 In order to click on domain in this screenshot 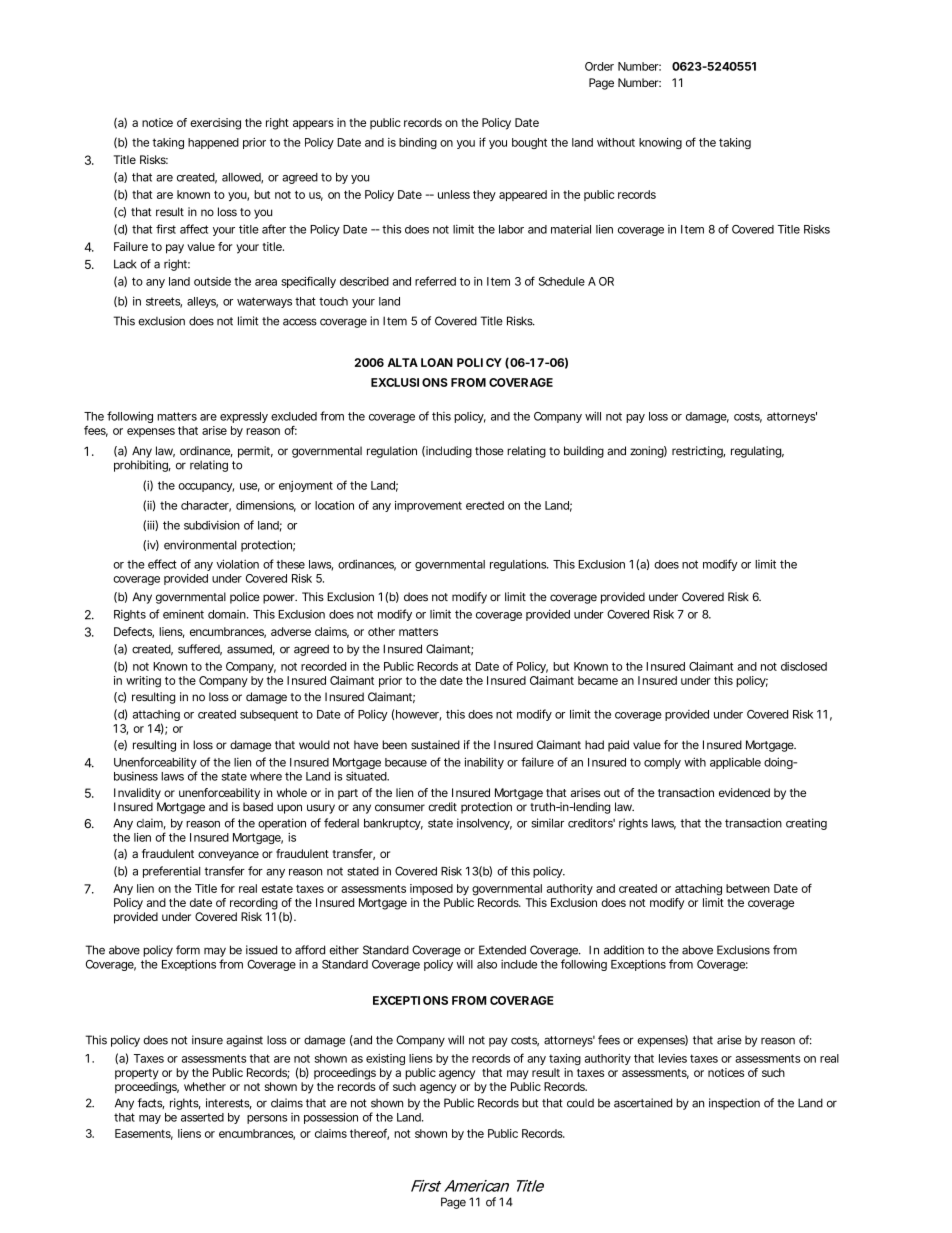, I will do `click(227, 614)`.
